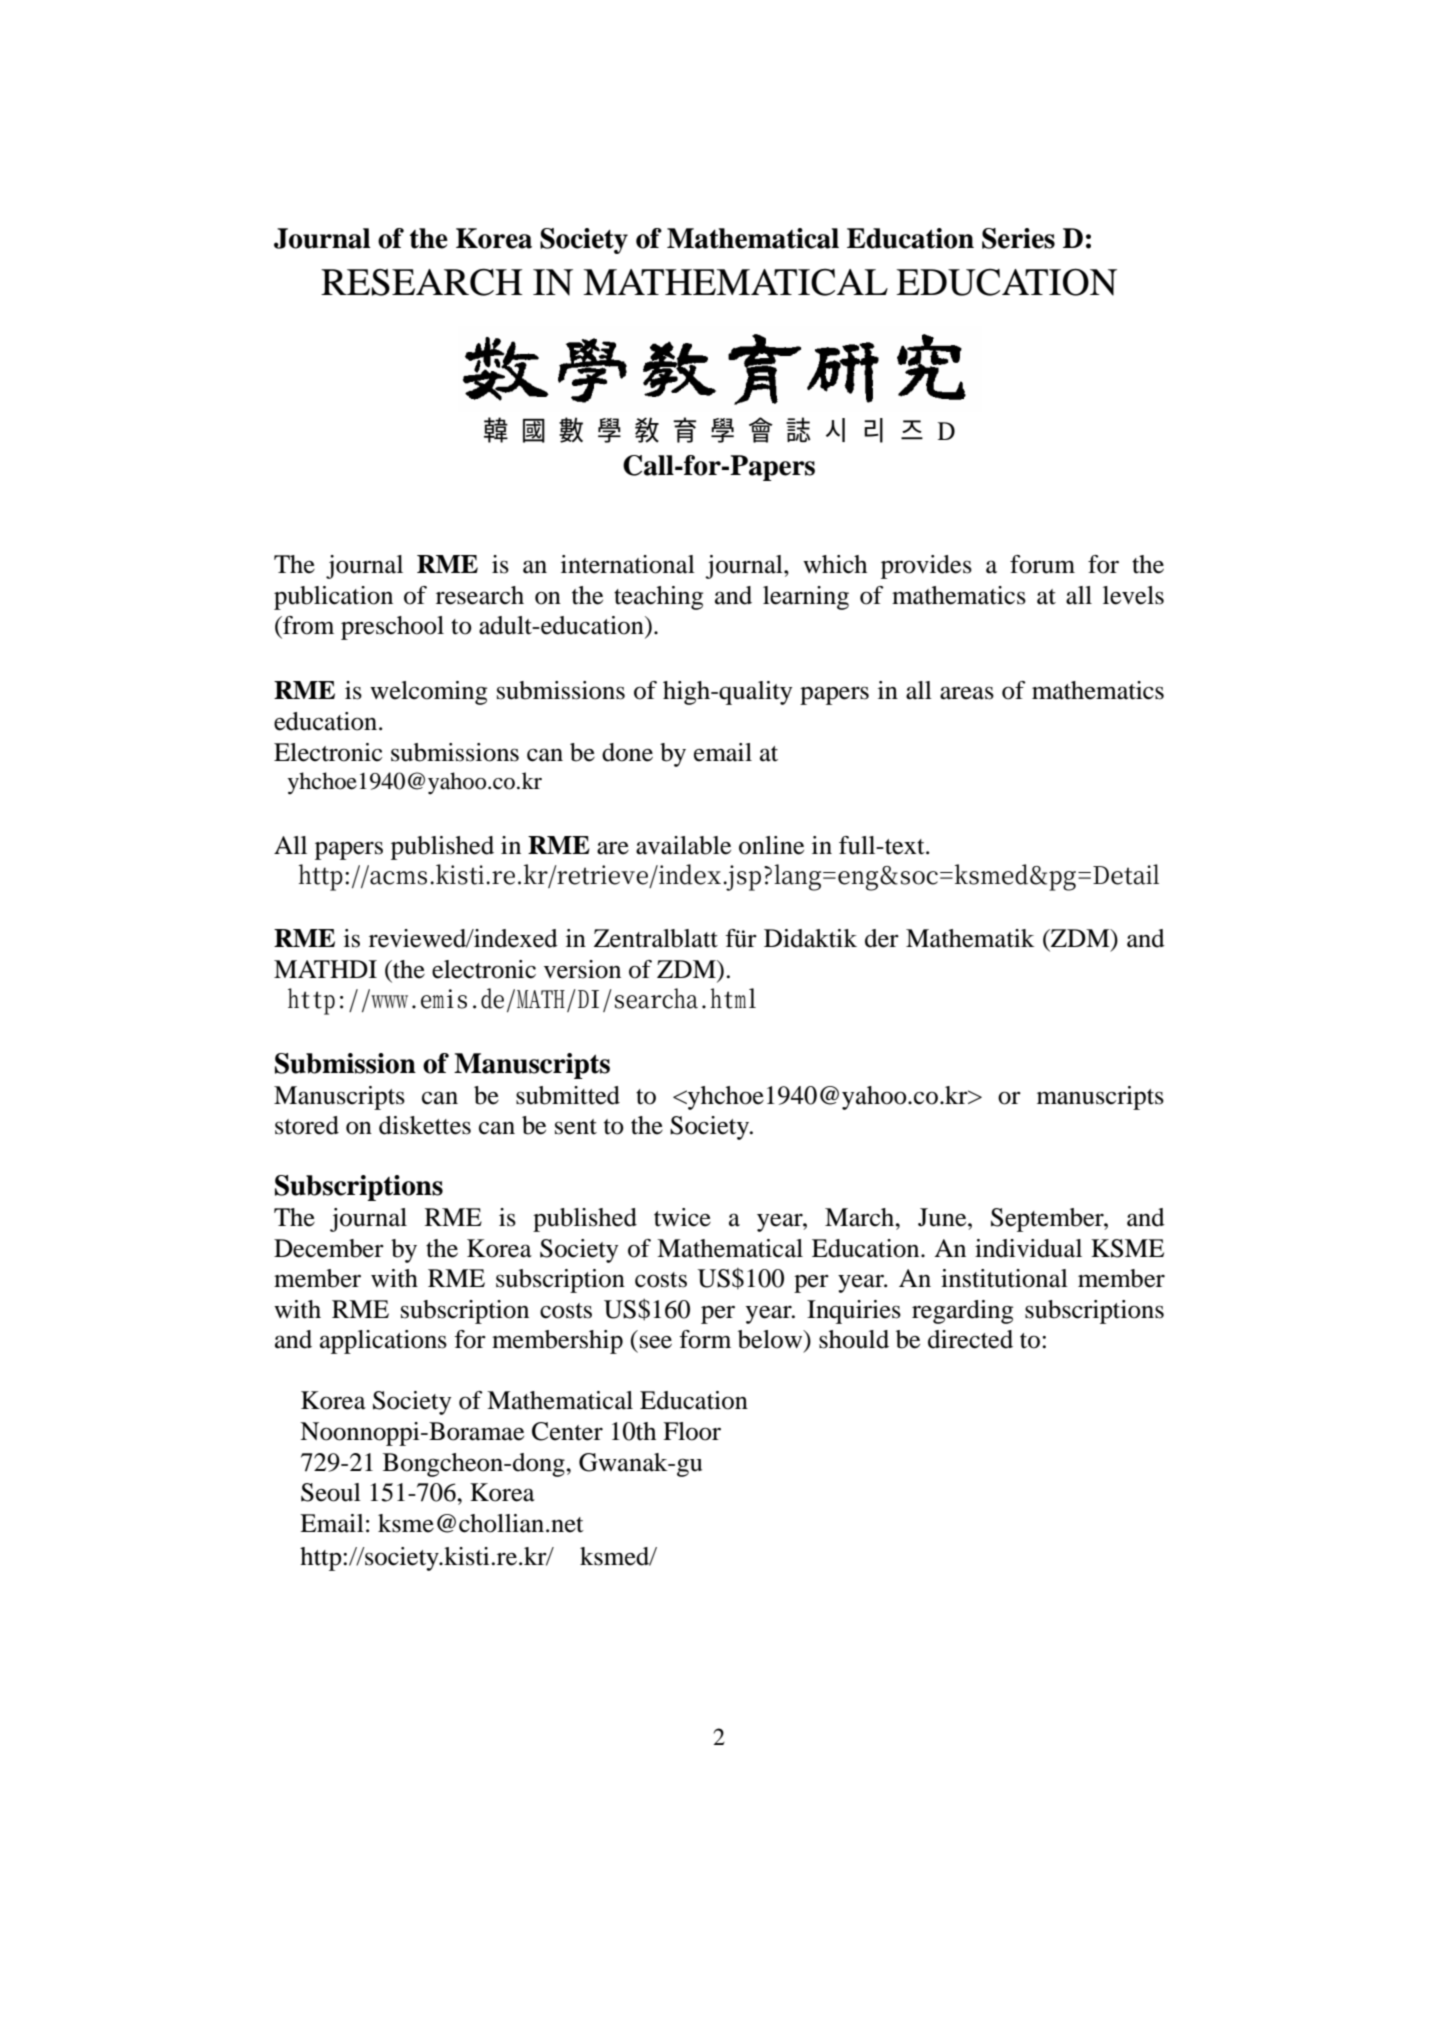  Describe the element at coordinates (683, 845) in the page. I see `available` at that location.
